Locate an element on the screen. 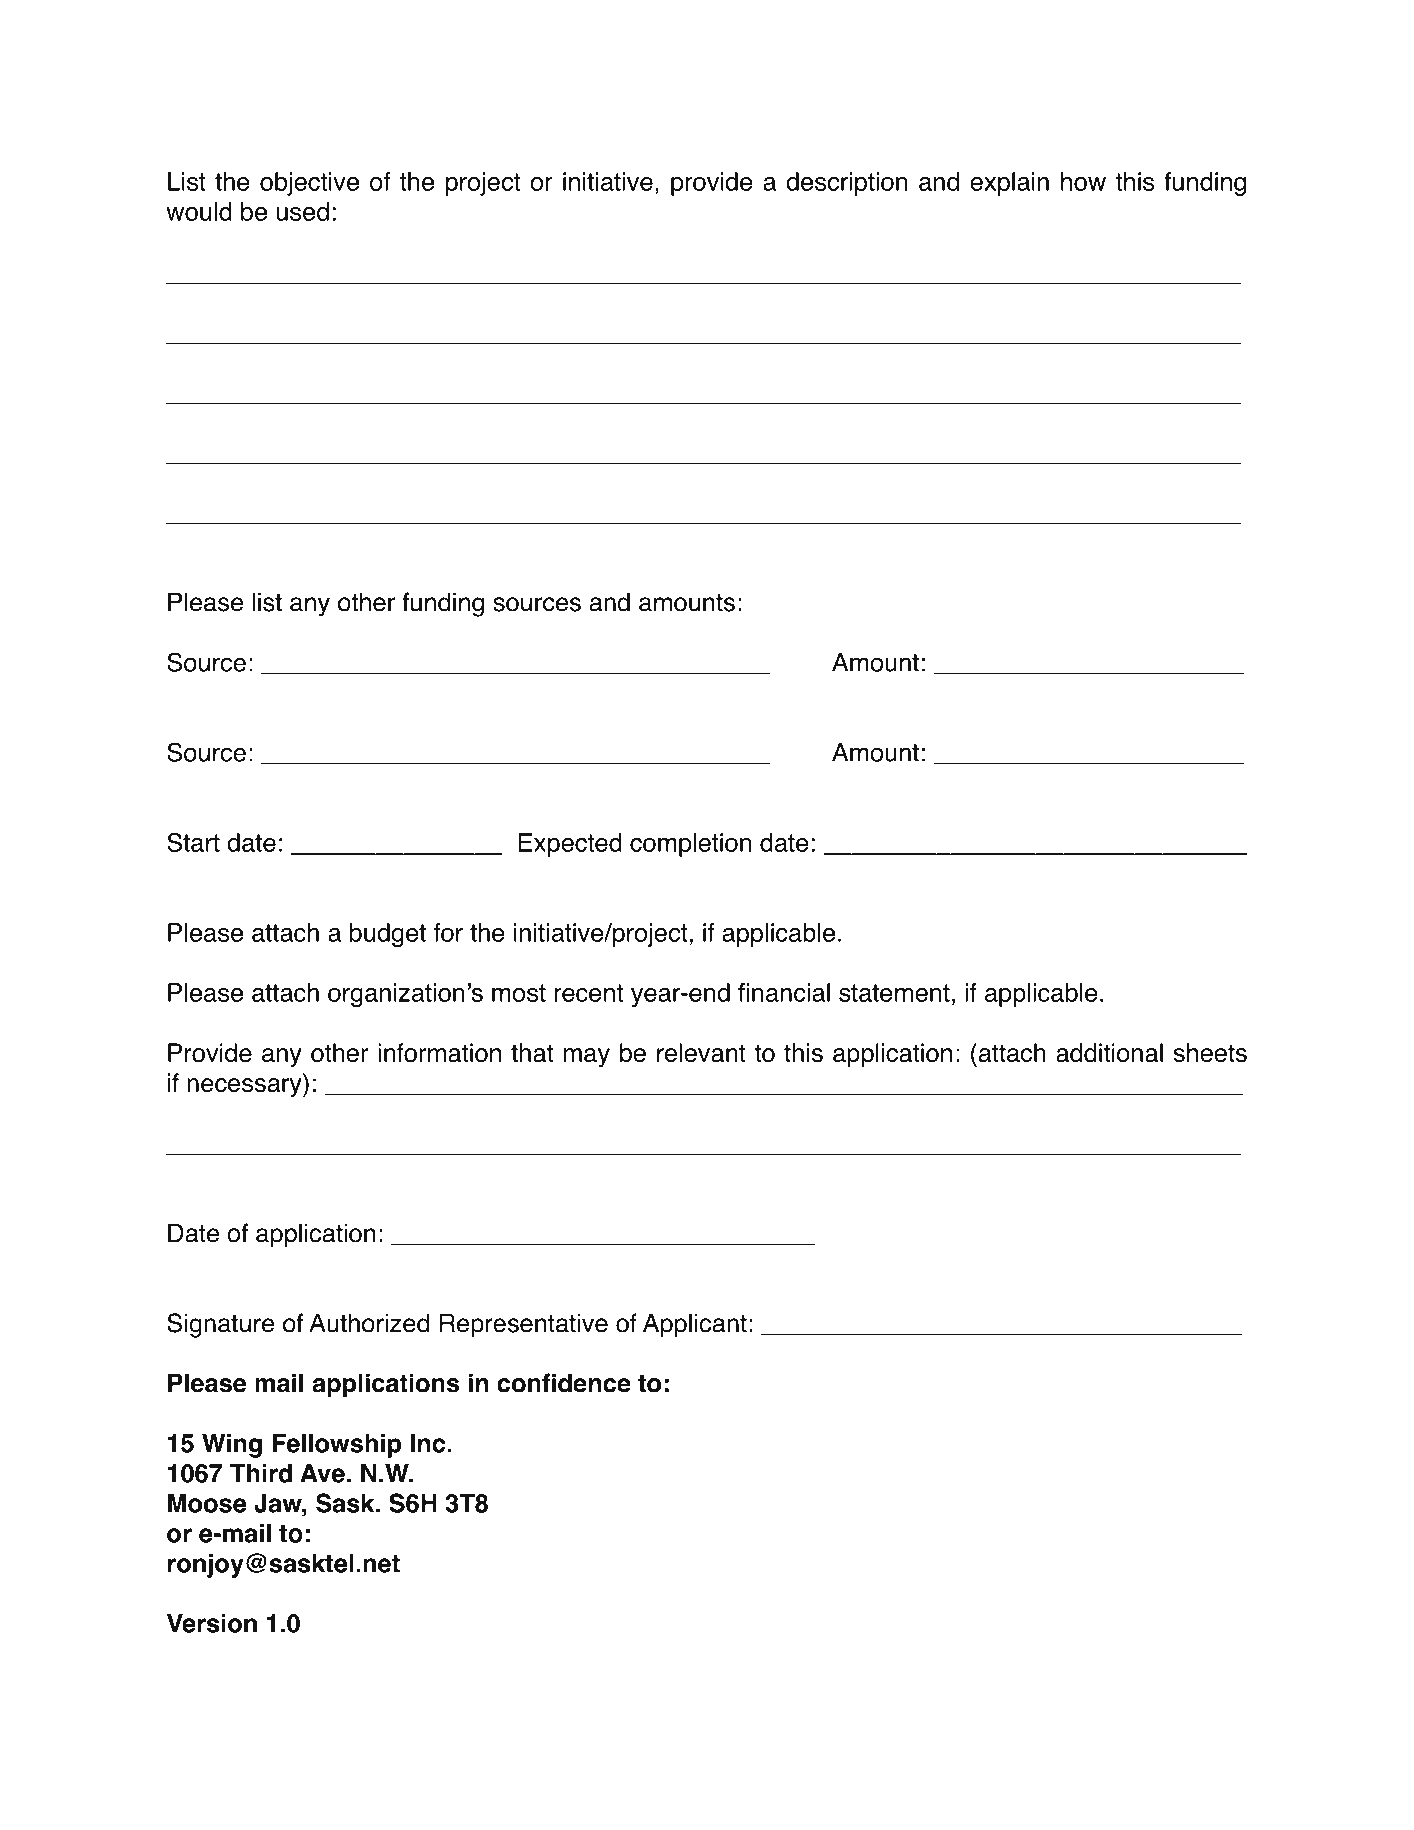 This screenshot has height=1830, width=1414. Version is located at coordinates (212, 1623).
